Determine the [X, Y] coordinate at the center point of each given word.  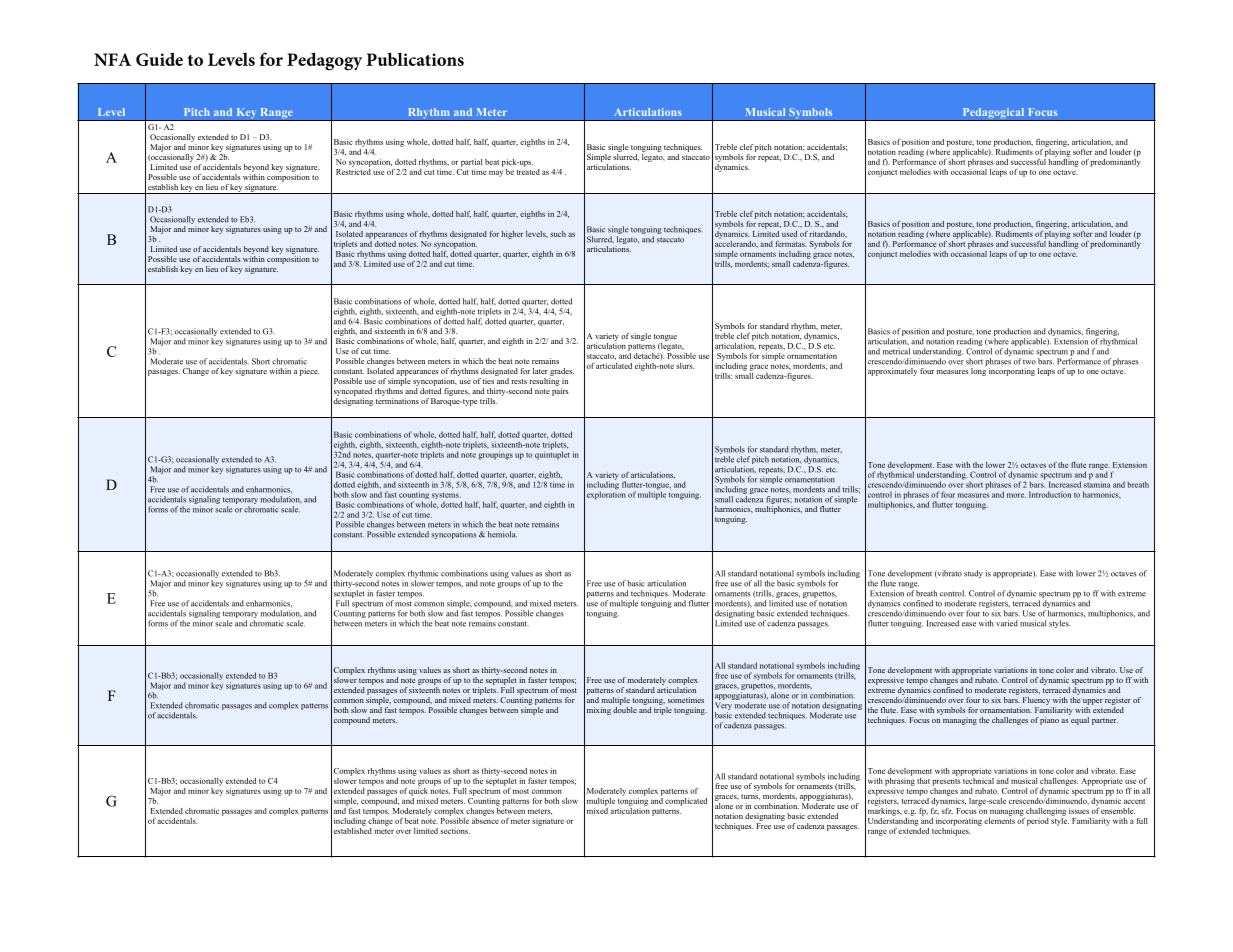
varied [1007, 623]
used [789, 234]
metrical [896, 351]
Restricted [353, 170]
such [558, 234]
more [1016, 495]
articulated [614, 366]
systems [446, 497]
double [625, 708]
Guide [159, 59]
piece [309, 372]
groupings [495, 455]
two [1029, 362]
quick [418, 790]
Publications [415, 59]
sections [455, 831]
